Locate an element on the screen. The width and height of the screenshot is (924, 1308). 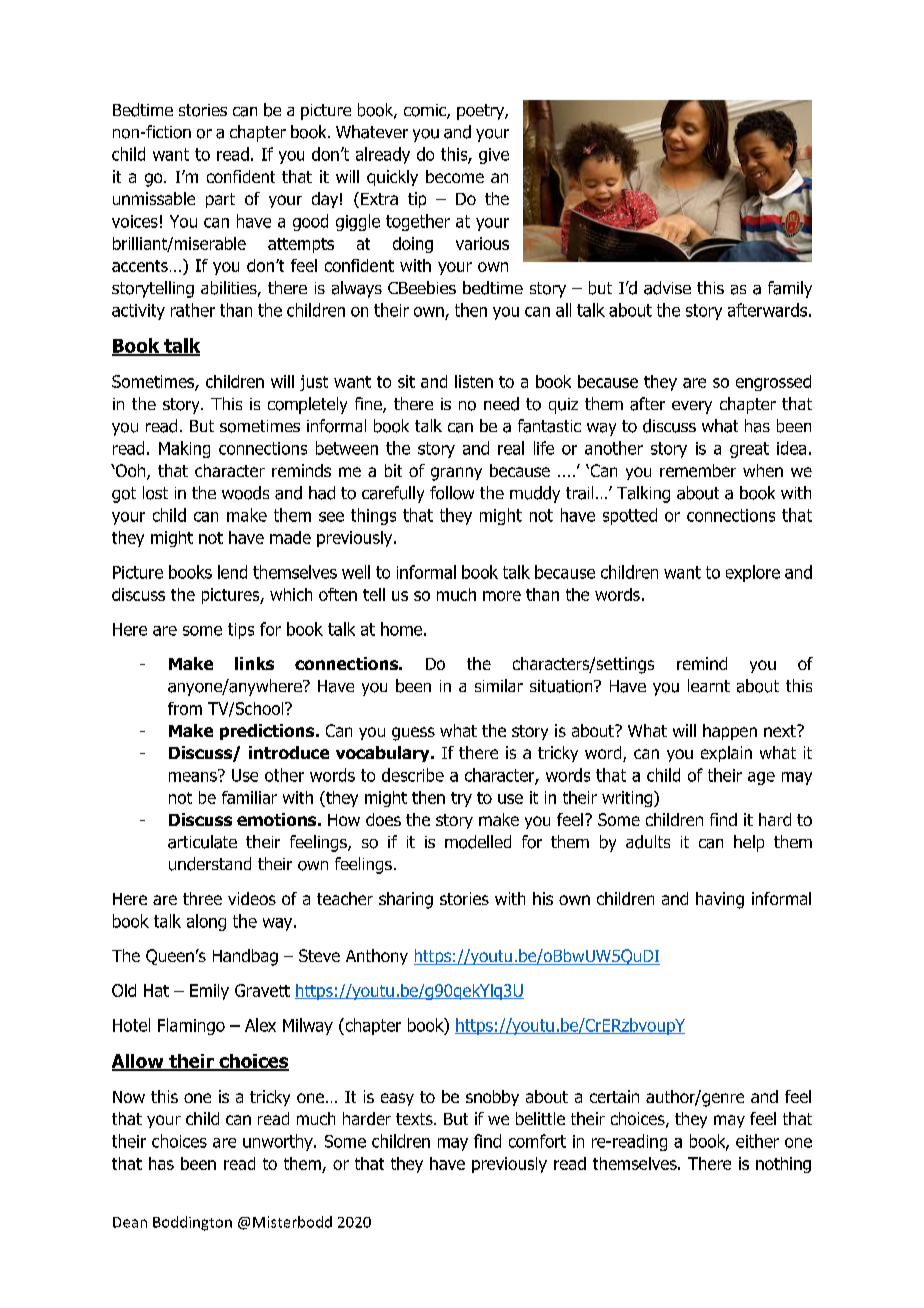
Boddington is located at coordinates (192, 1223).
